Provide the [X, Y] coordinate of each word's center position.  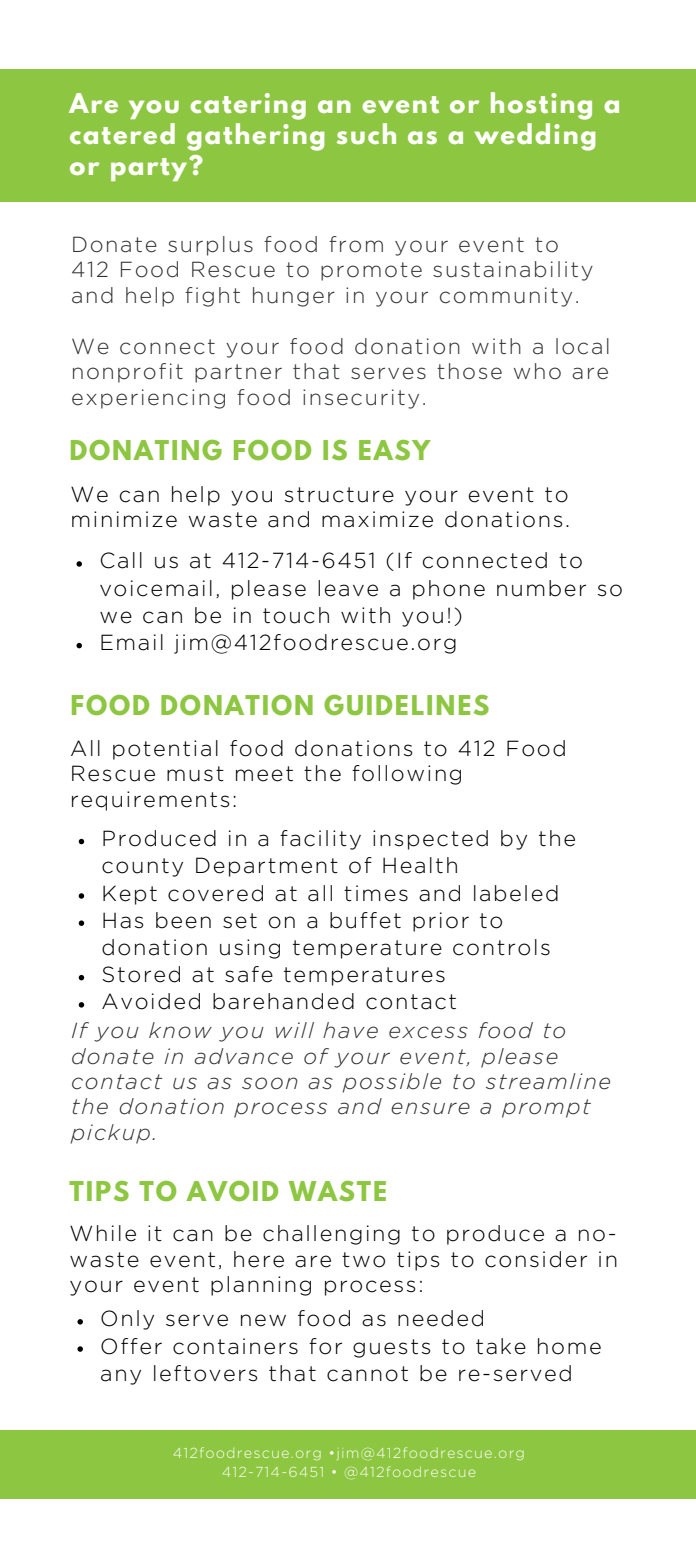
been [183, 920]
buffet [365, 920]
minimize [124, 519]
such [366, 133]
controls [501, 947]
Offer [131, 1346]
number [541, 588]
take [501, 1346]
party [150, 169]
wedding [535, 137]
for [325, 1346]
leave [348, 588]
